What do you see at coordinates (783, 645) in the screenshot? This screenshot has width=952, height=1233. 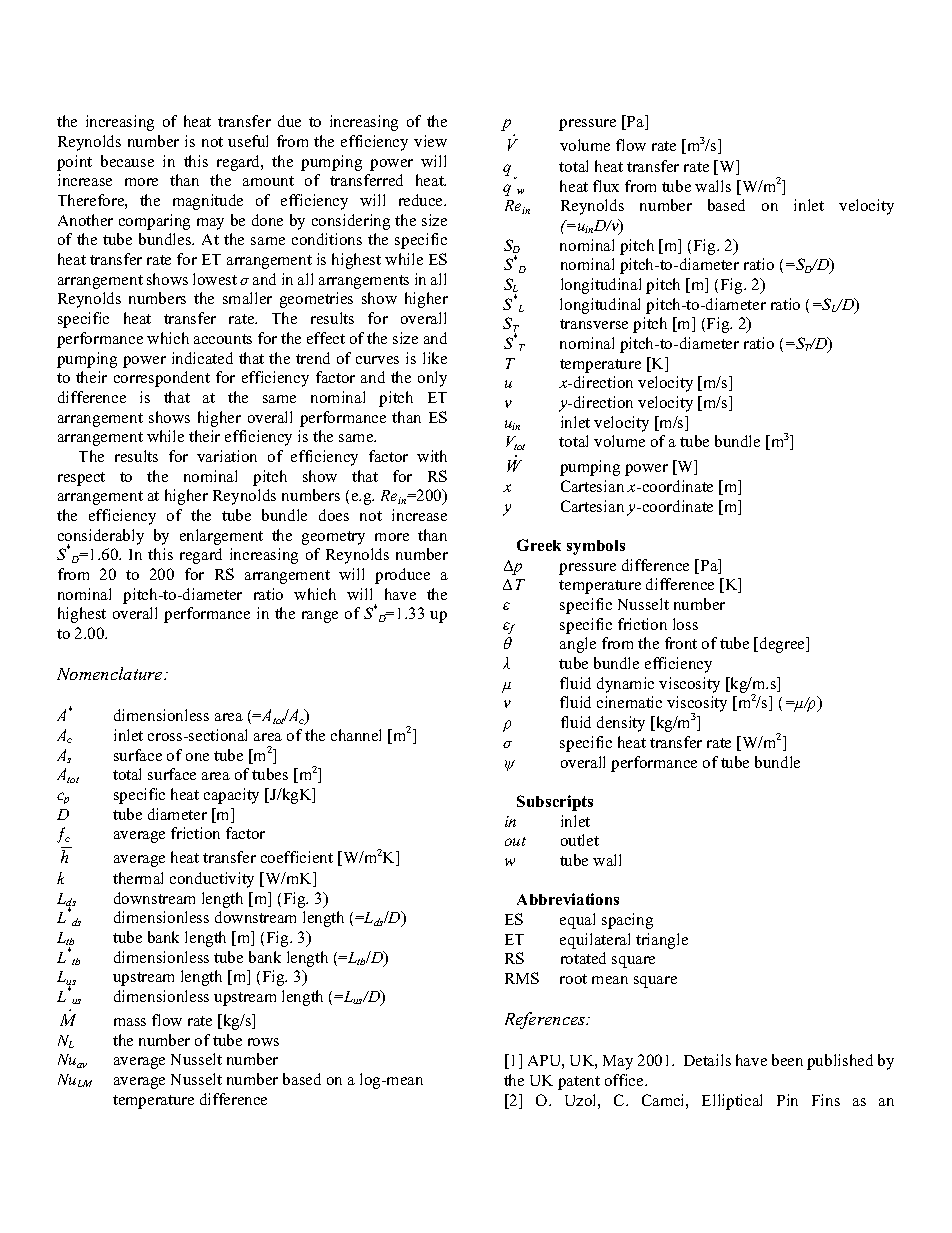 I see `degree` at bounding box center [783, 645].
